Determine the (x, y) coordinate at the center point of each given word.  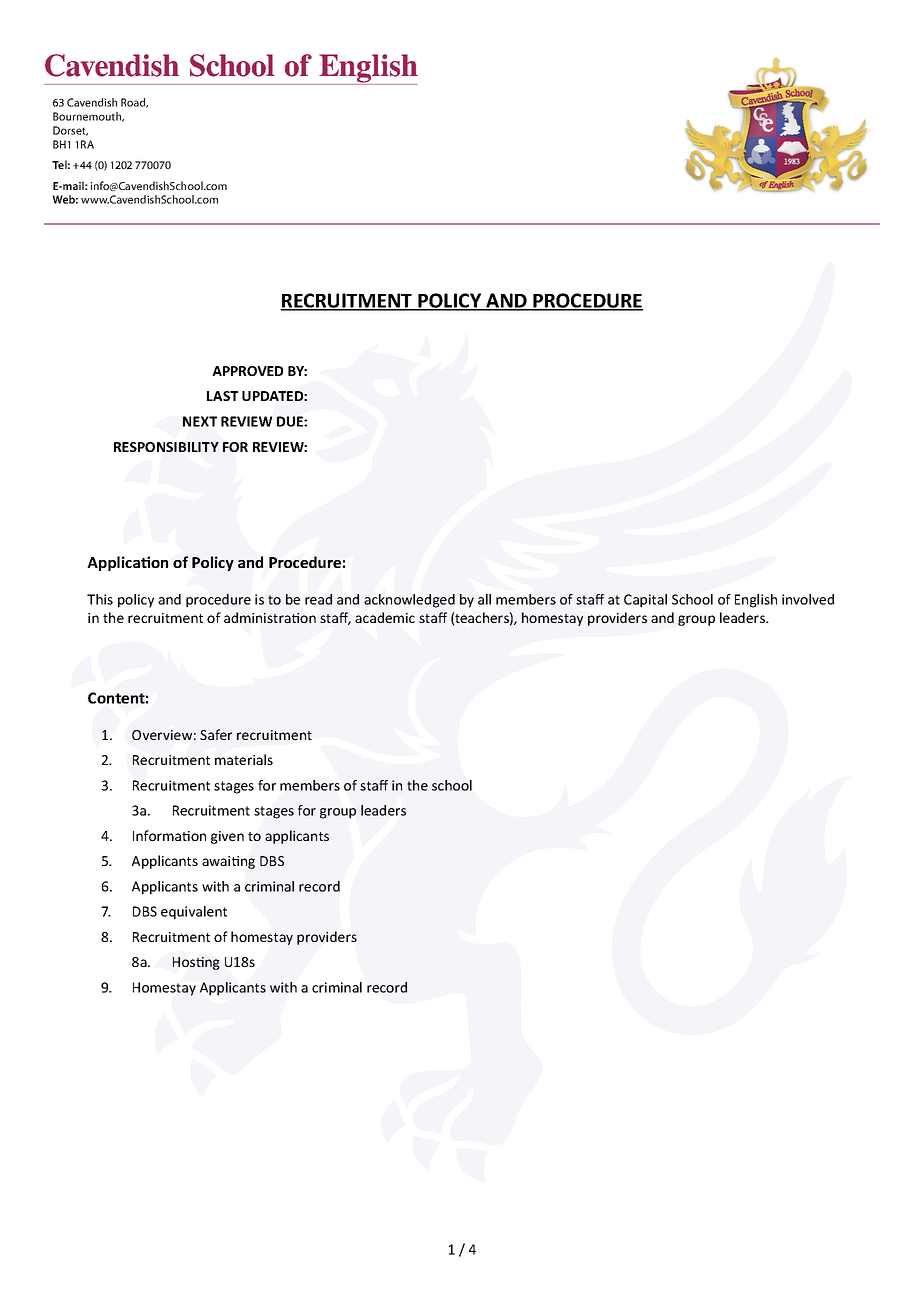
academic (385, 617)
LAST (222, 396)
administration (270, 617)
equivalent (194, 913)
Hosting (196, 963)
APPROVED (247, 371)
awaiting (228, 862)
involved (808, 599)
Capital (645, 601)
